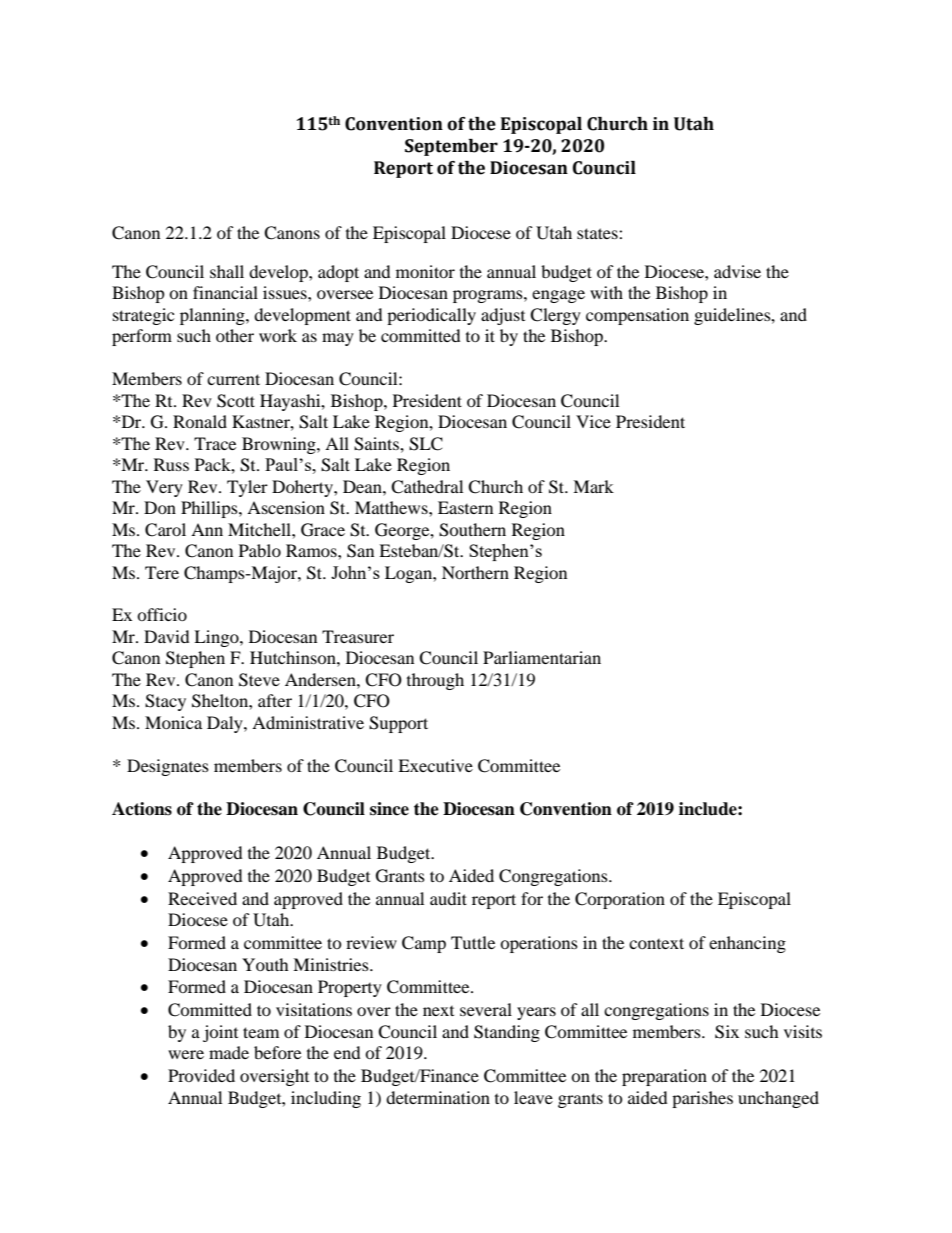 The image size is (952, 1233). I want to click on advise, so click(737, 271).
